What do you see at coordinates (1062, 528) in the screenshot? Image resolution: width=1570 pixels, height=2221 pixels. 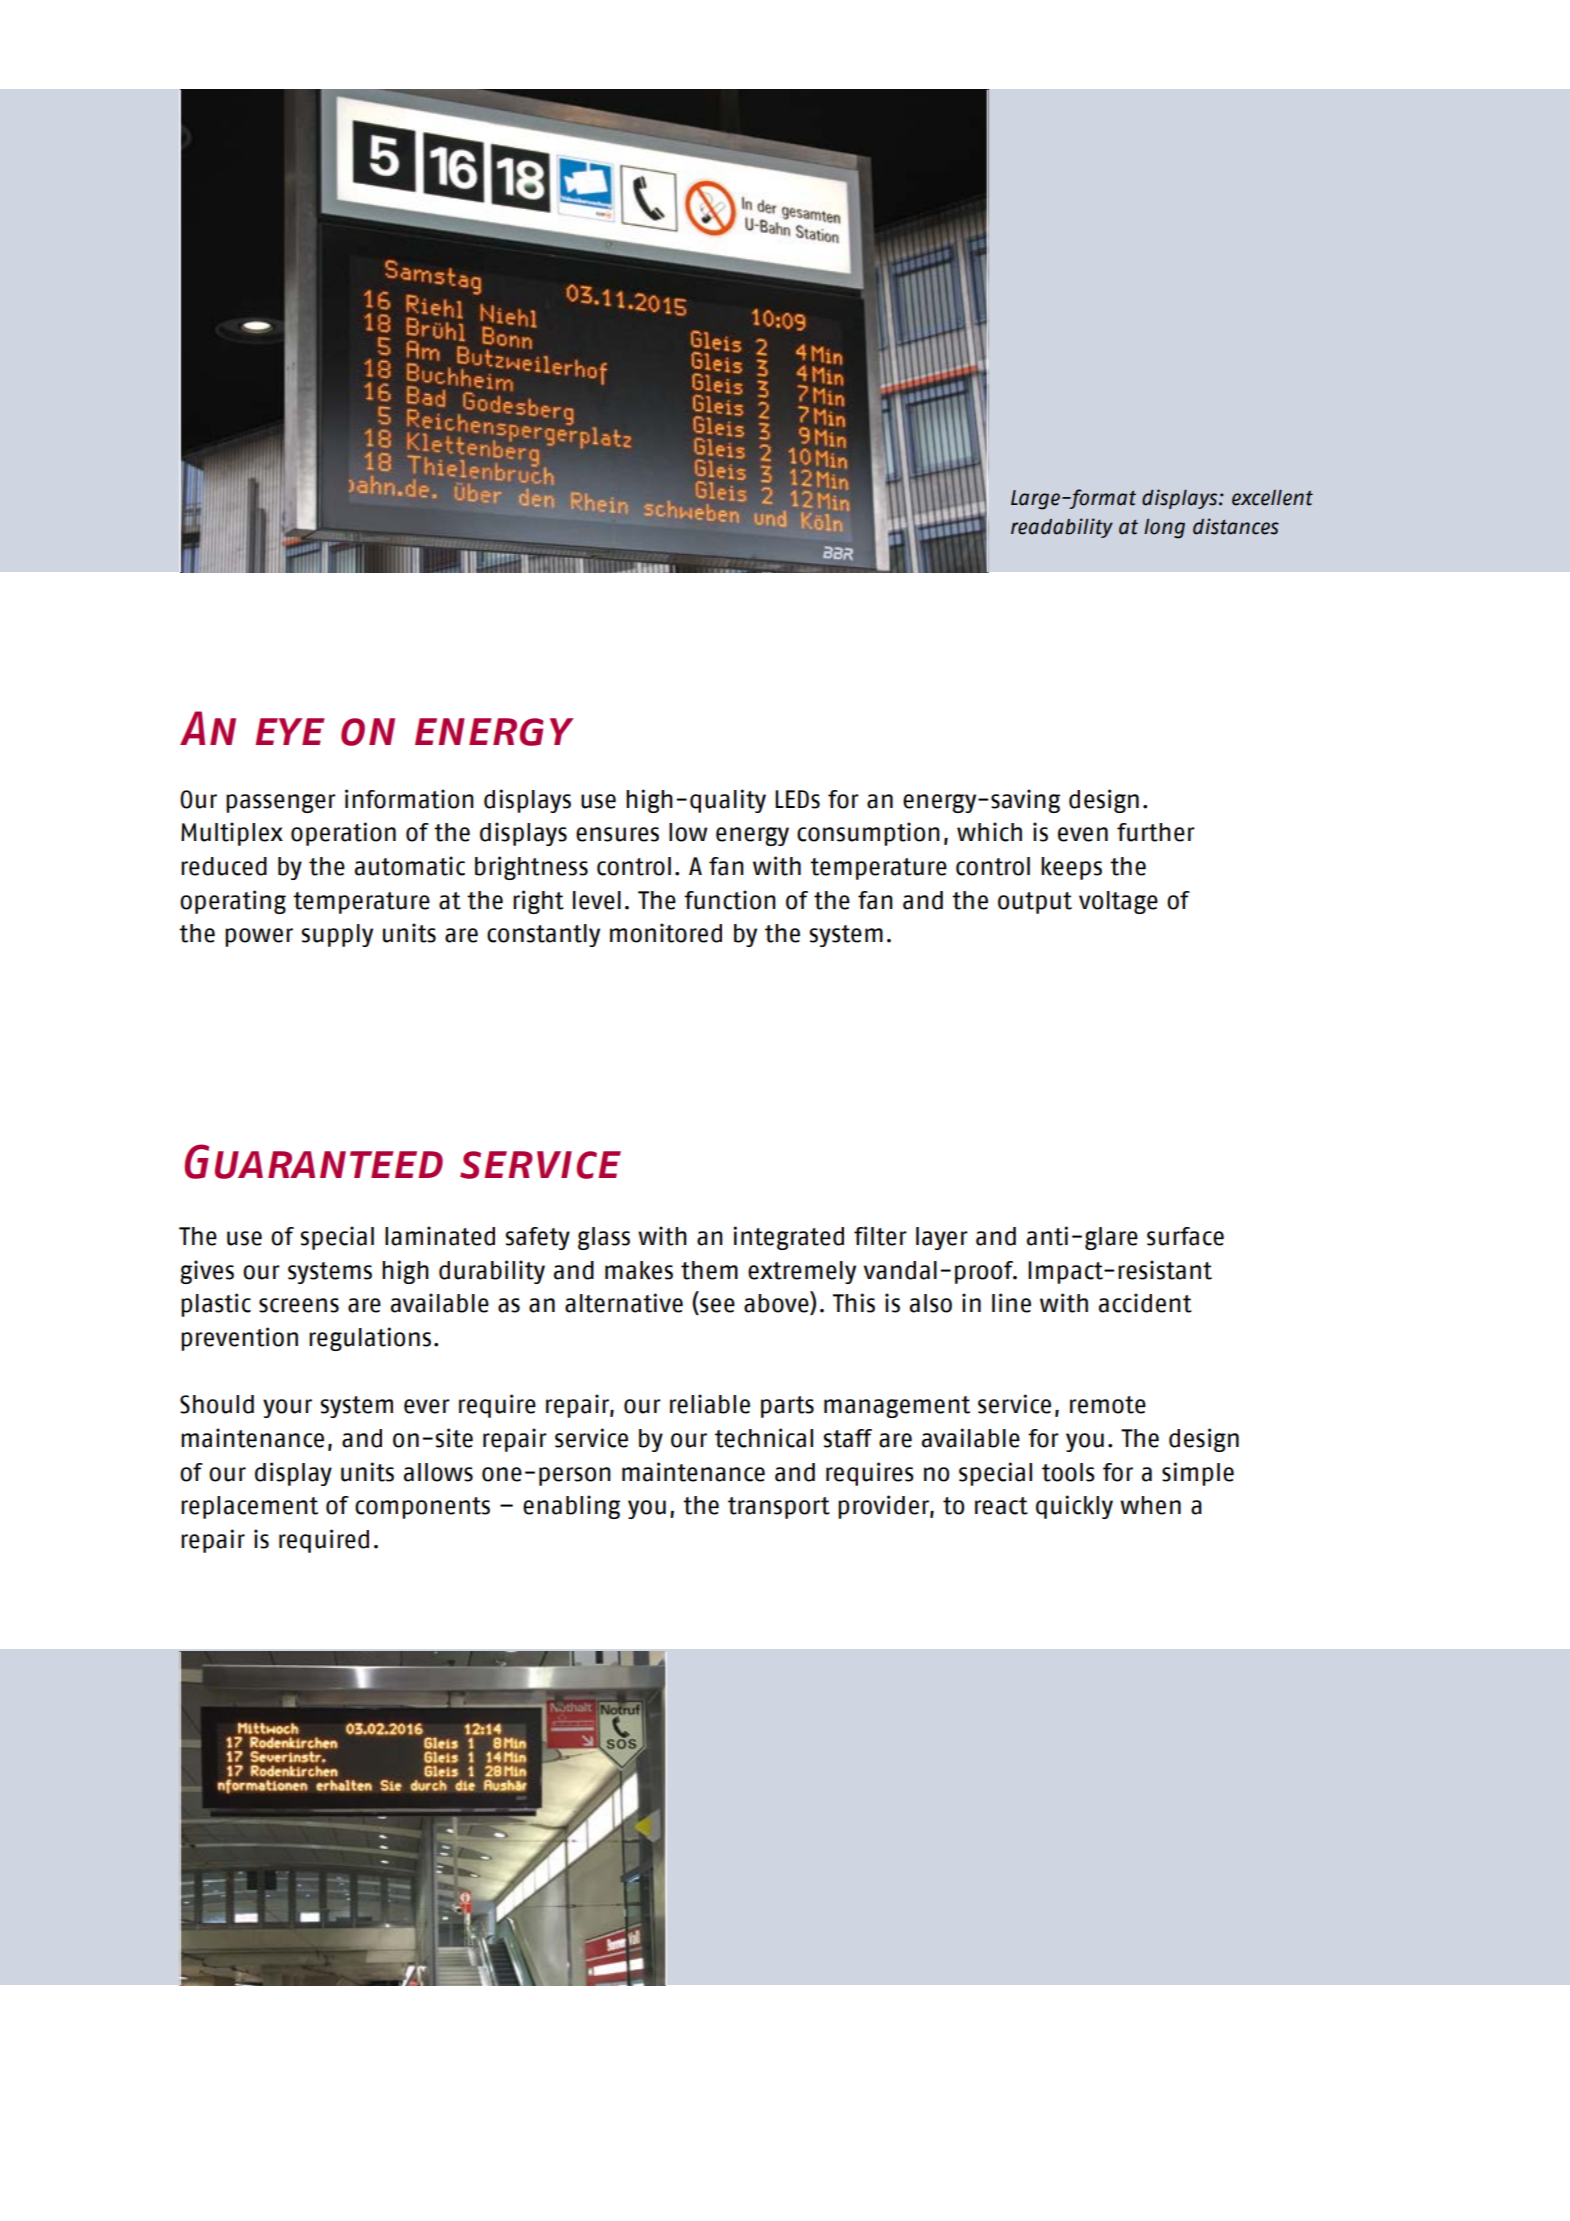 I see `readability` at bounding box center [1062, 528].
